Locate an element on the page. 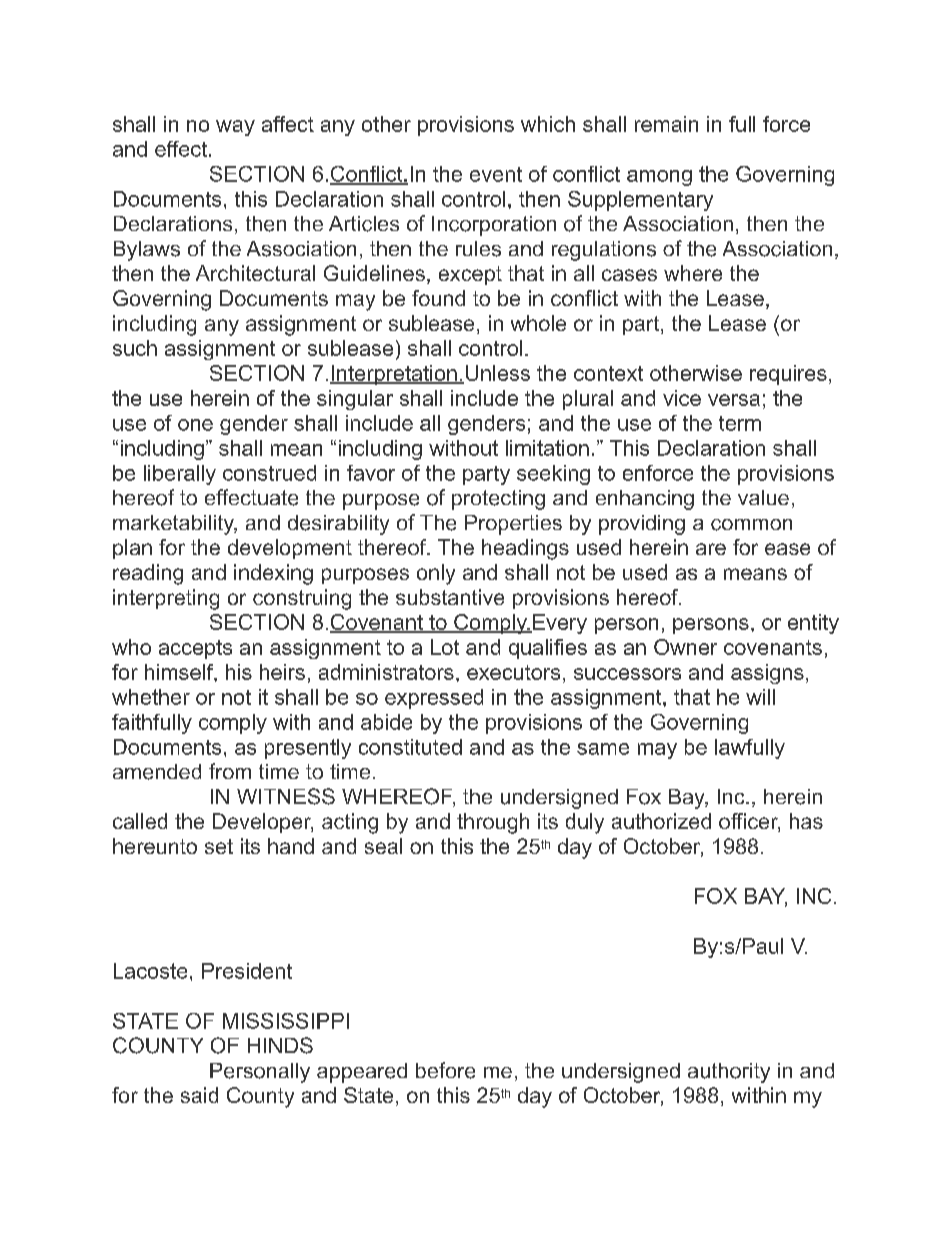  way is located at coordinates (235, 128).
